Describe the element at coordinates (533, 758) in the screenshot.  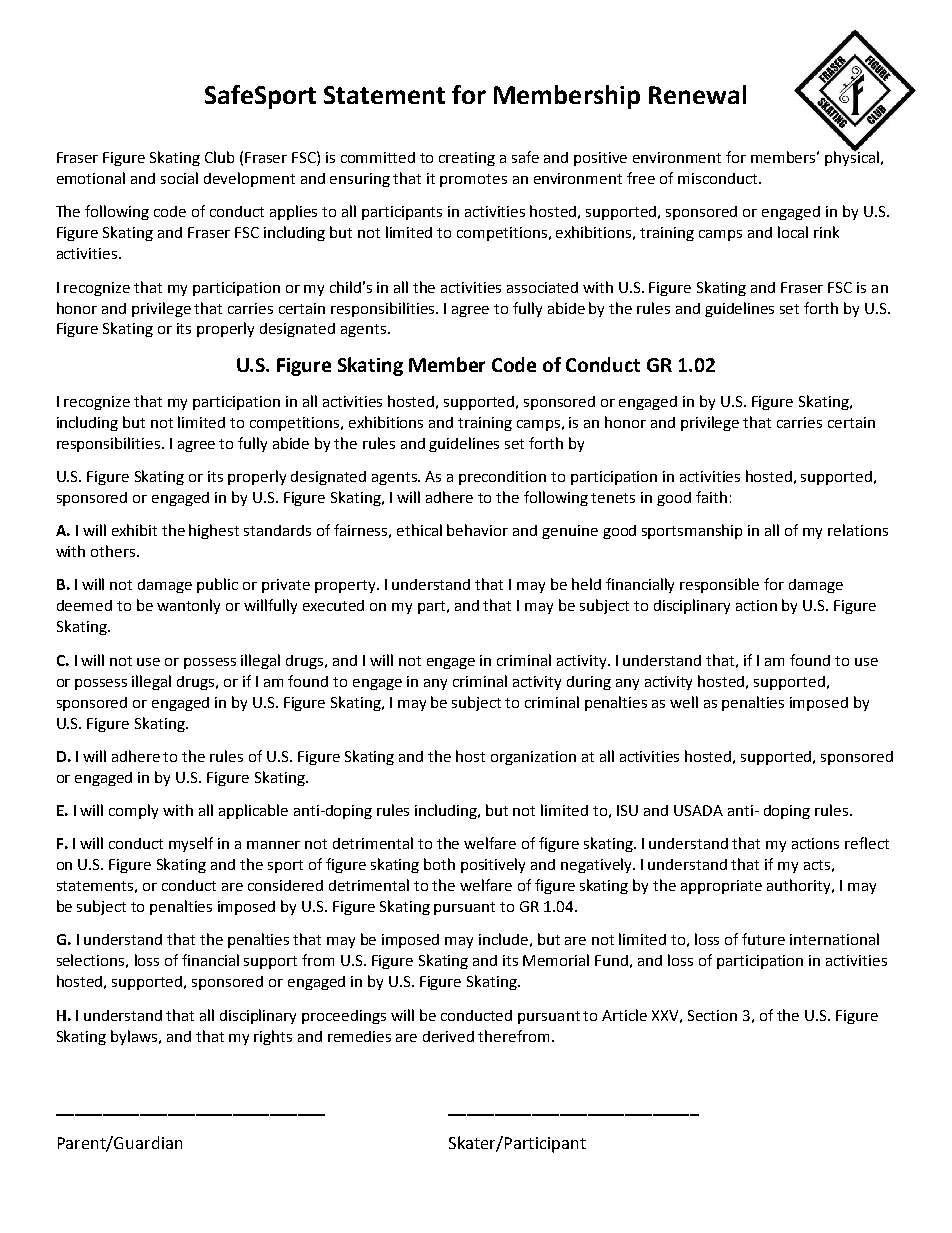
I see `organization` at that location.
